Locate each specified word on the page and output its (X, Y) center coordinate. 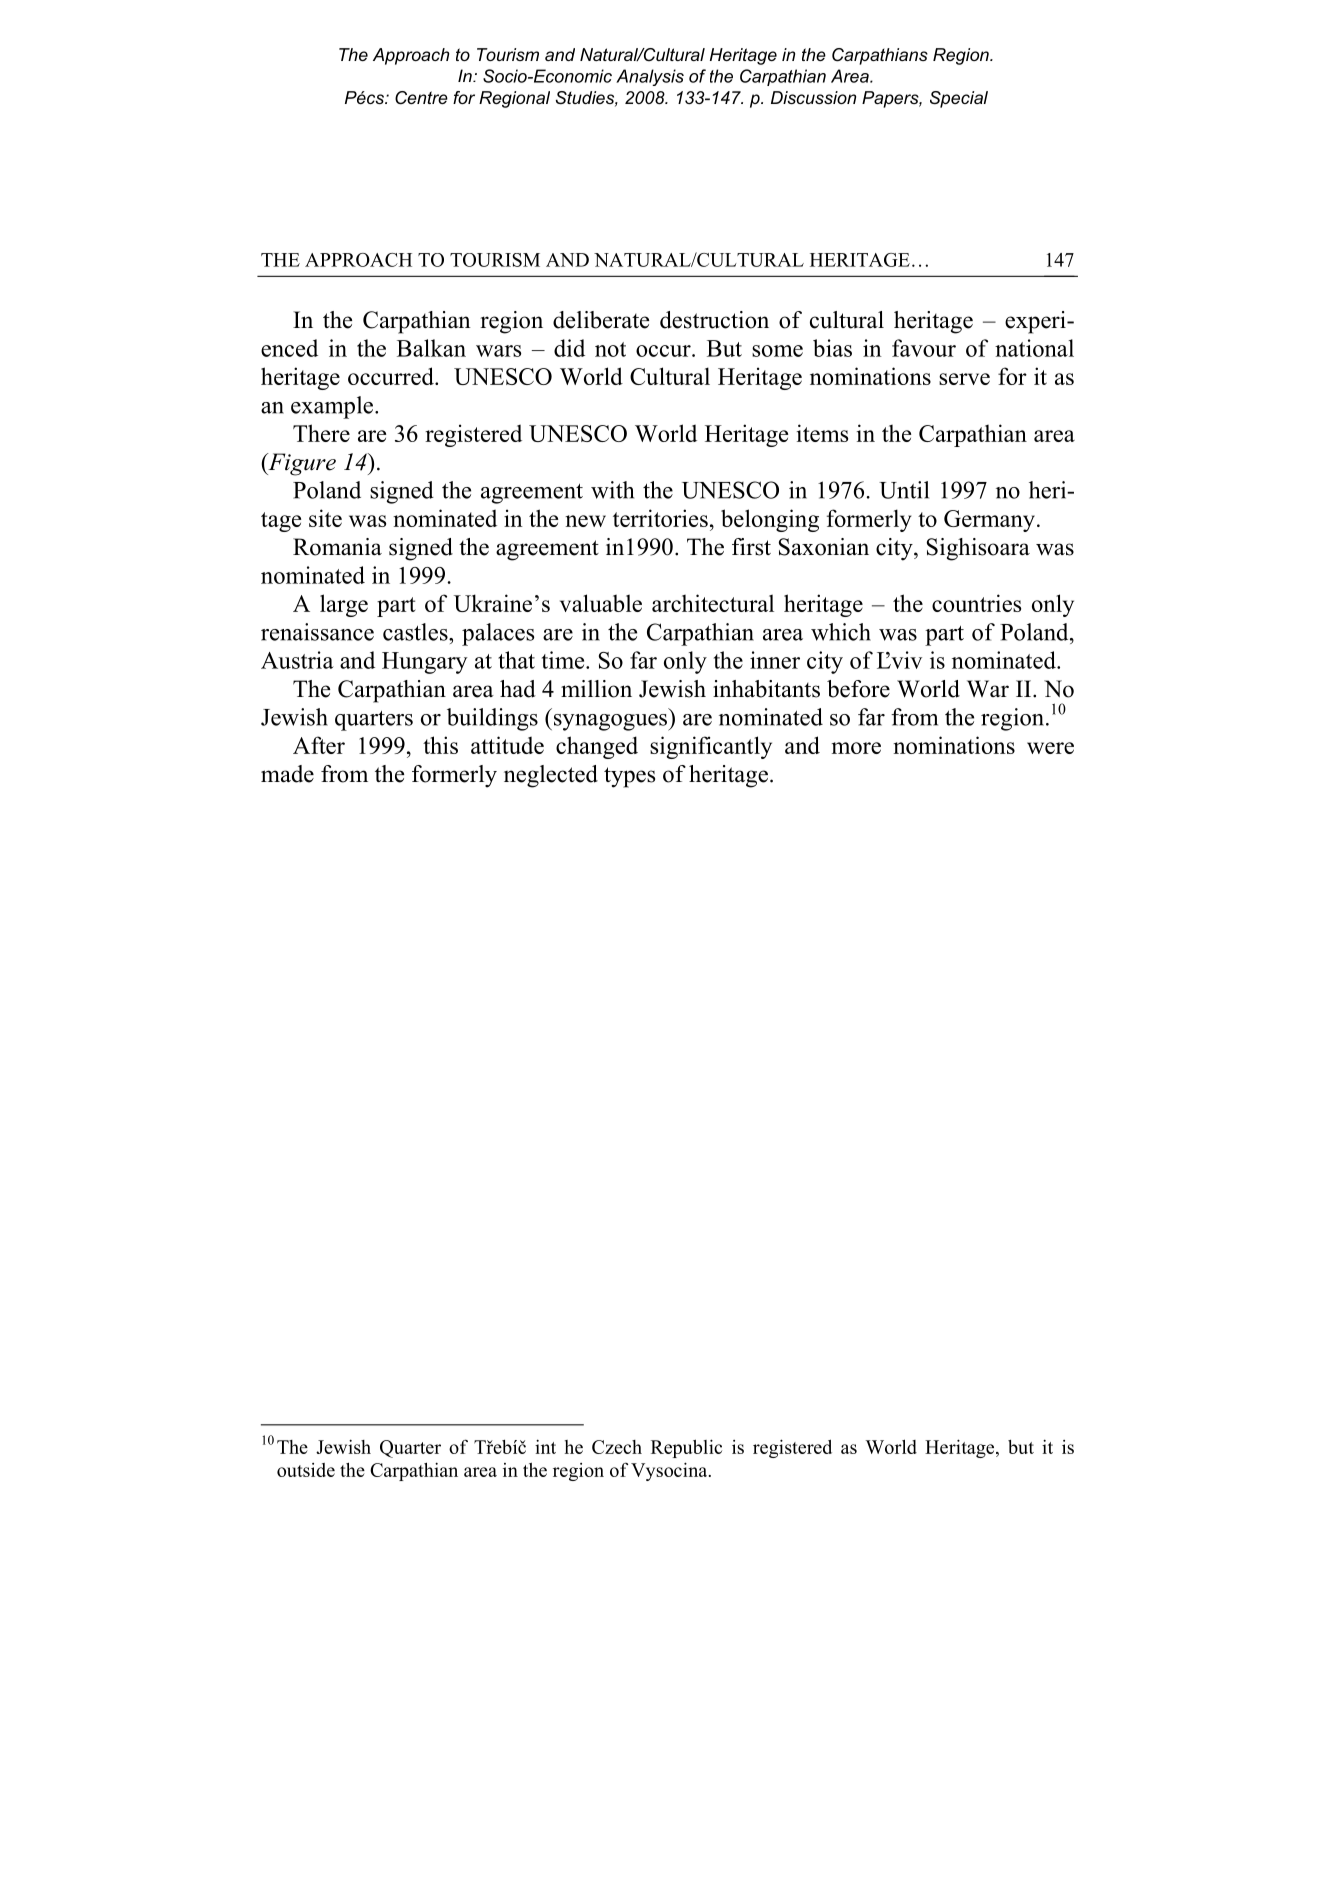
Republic (686, 1448)
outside (306, 1470)
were (1050, 748)
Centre (421, 98)
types (629, 777)
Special (959, 99)
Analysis (650, 77)
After (319, 745)
